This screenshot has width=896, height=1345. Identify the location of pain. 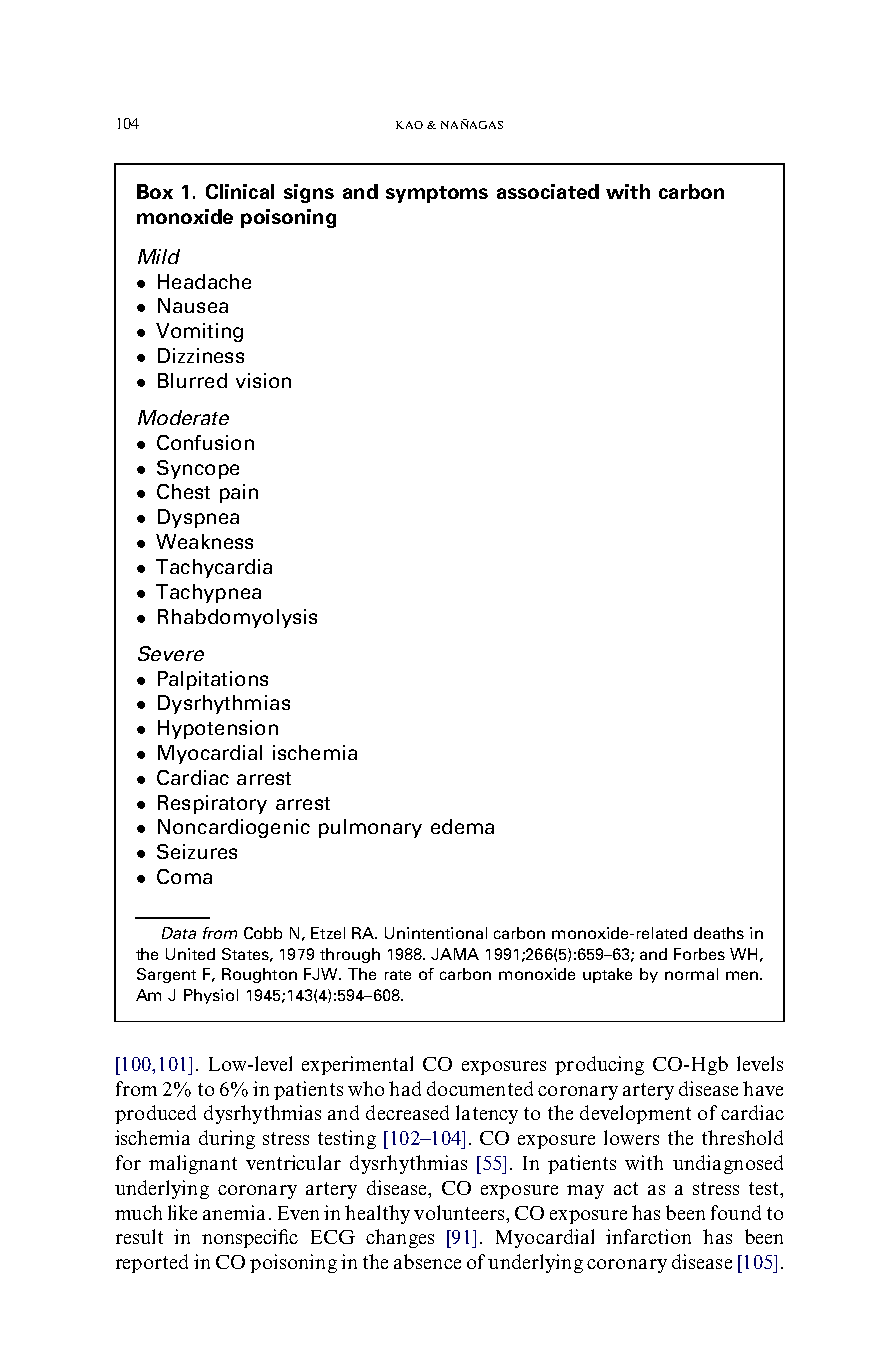
(239, 493).
